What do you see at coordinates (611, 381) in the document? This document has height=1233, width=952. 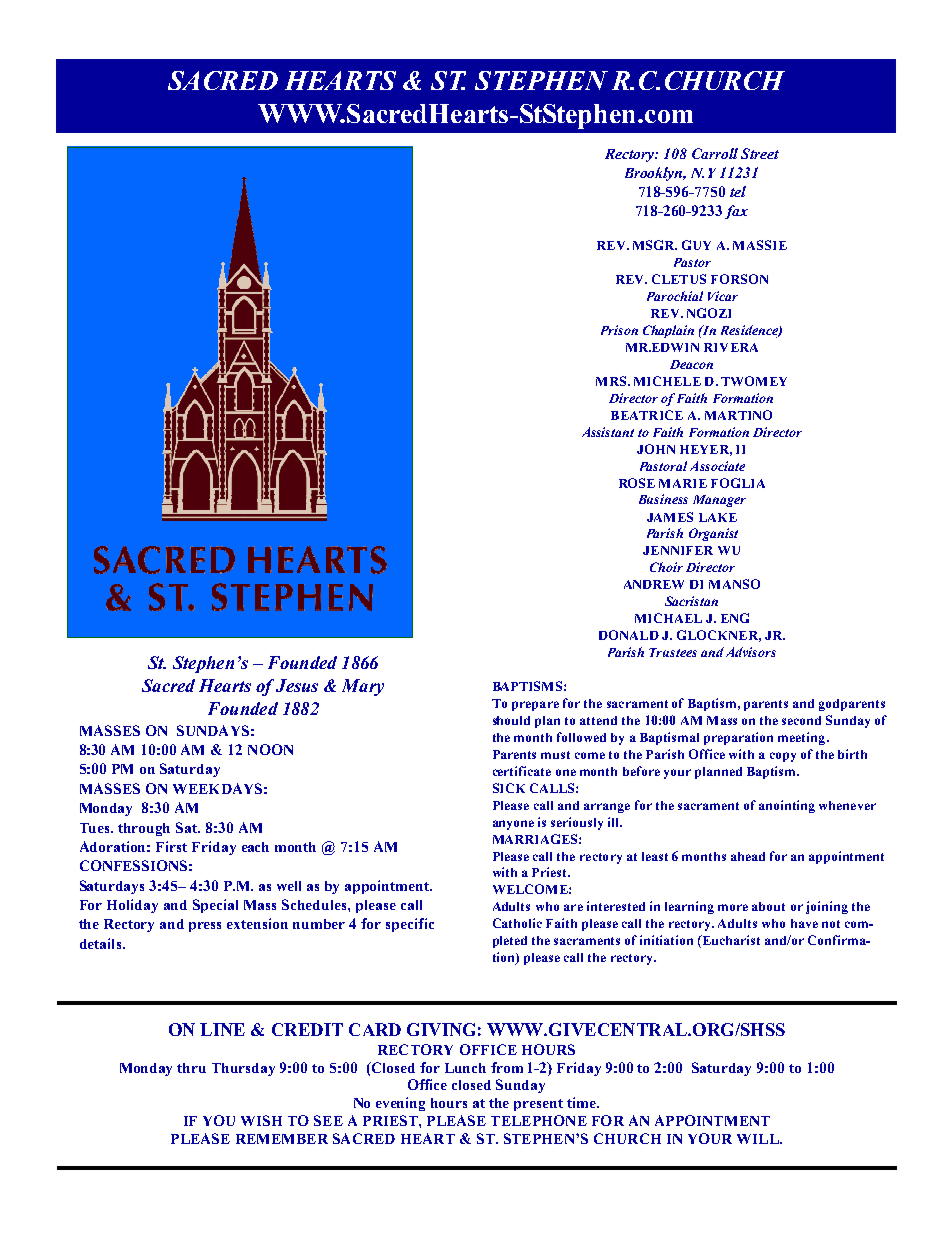 I see `MRS` at bounding box center [611, 381].
